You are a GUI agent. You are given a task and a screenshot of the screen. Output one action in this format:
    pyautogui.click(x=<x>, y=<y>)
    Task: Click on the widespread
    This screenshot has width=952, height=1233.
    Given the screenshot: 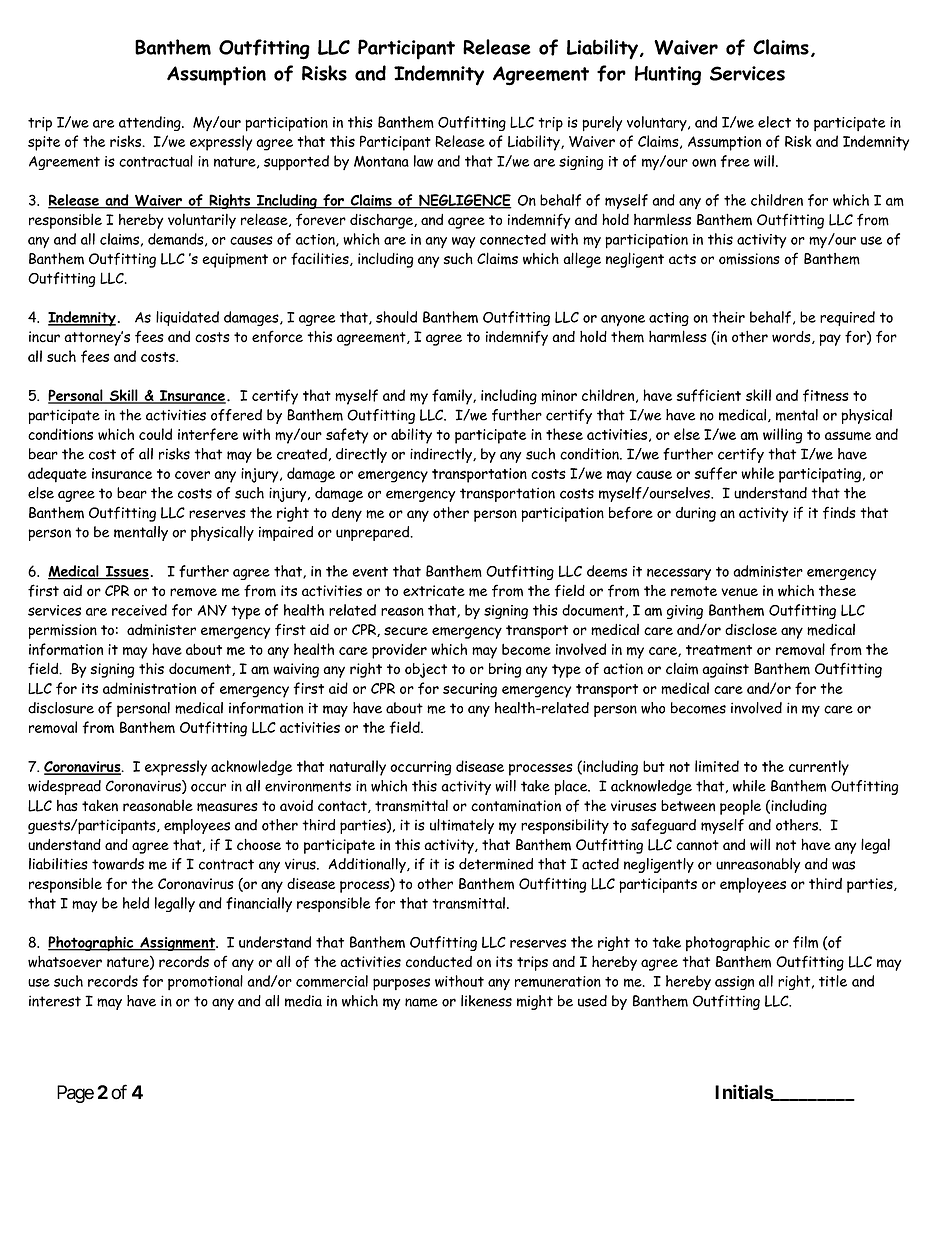 What is the action you would take?
    pyautogui.click(x=64, y=787)
